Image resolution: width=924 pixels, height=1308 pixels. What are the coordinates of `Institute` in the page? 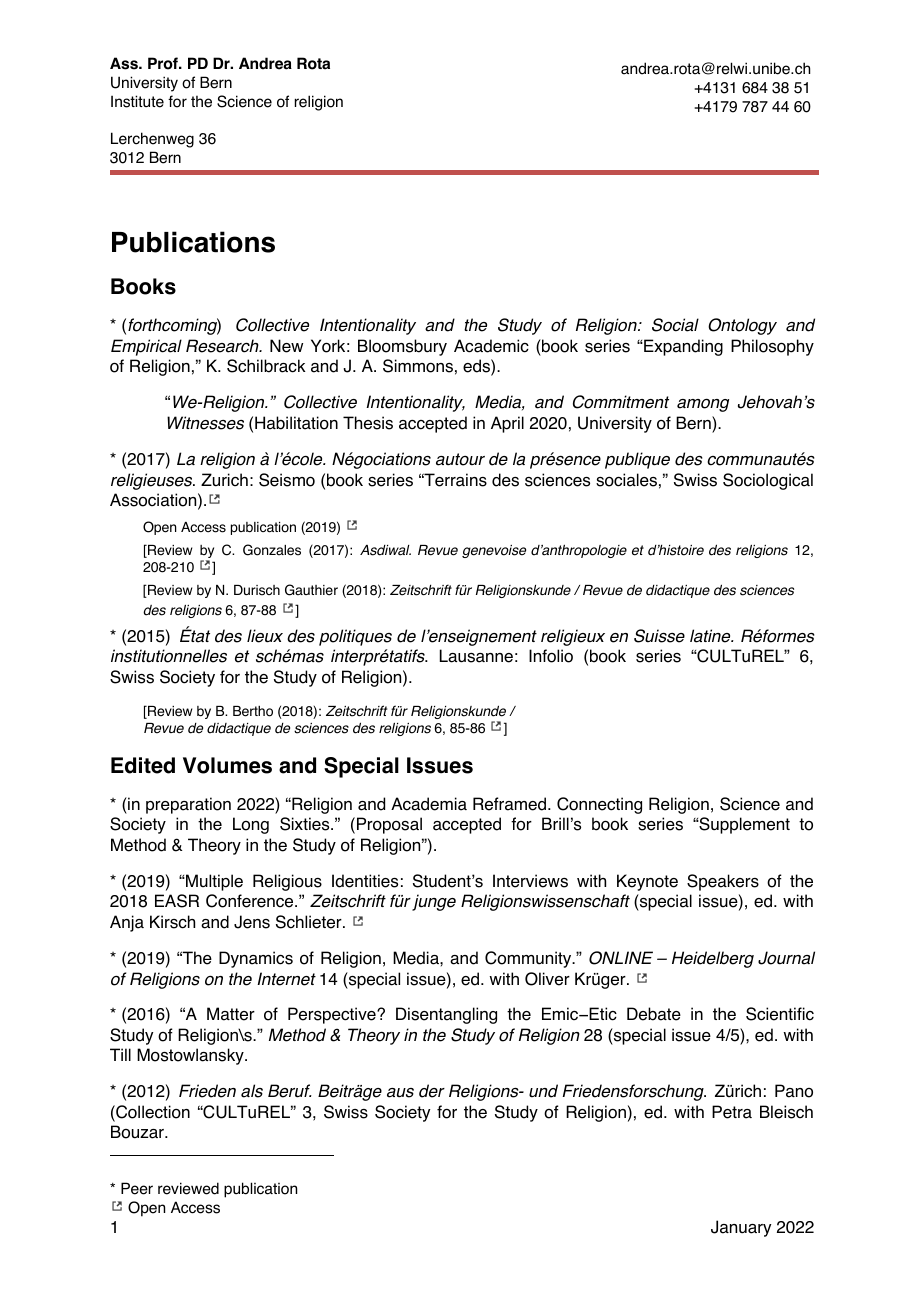 It's located at (137, 101).
